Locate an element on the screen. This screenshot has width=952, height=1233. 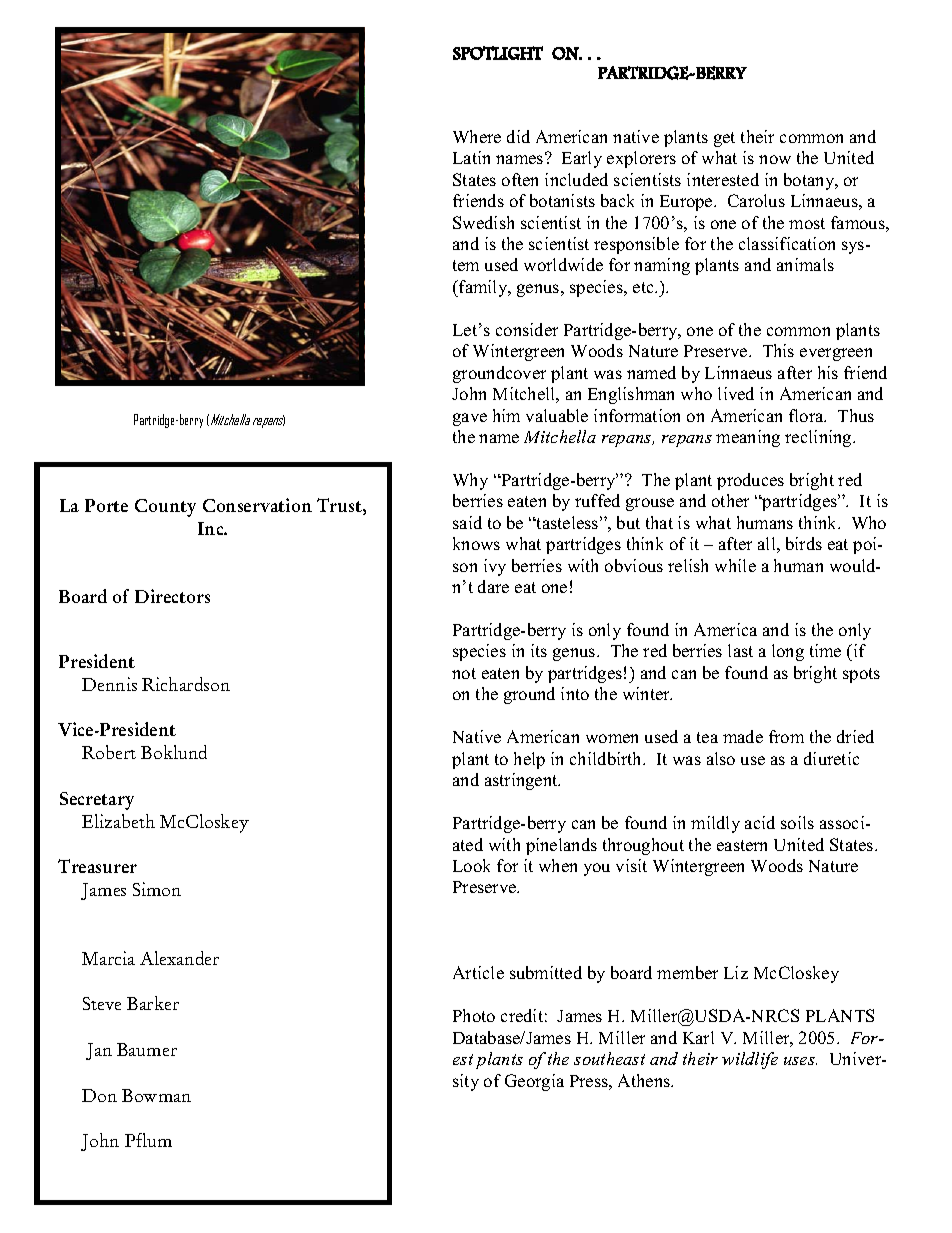
This is located at coordinates (778, 350).
